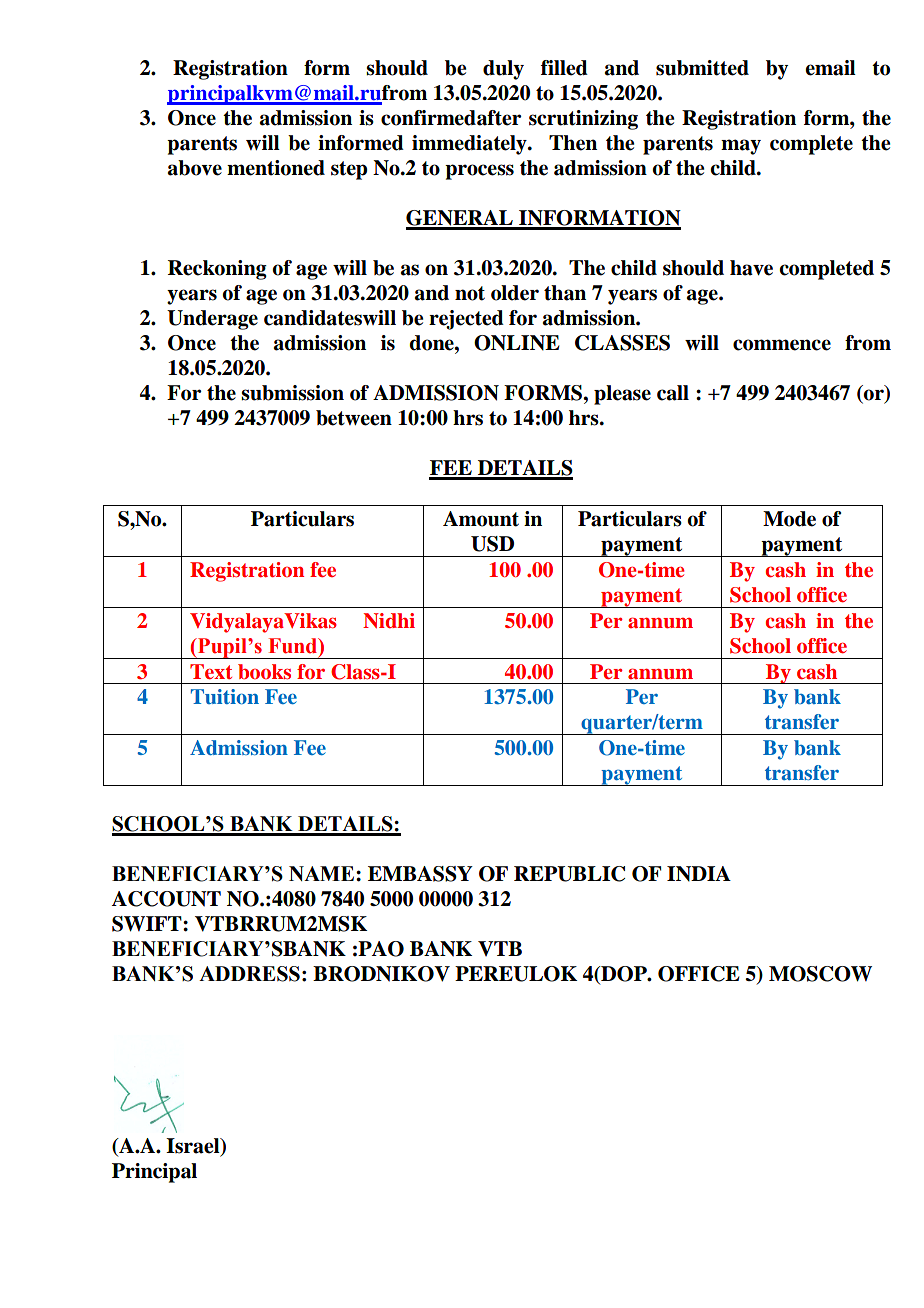 The height and width of the page is (1308, 924). What do you see at coordinates (751, 268) in the page?
I see `have` at bounding box center [751, 268].
